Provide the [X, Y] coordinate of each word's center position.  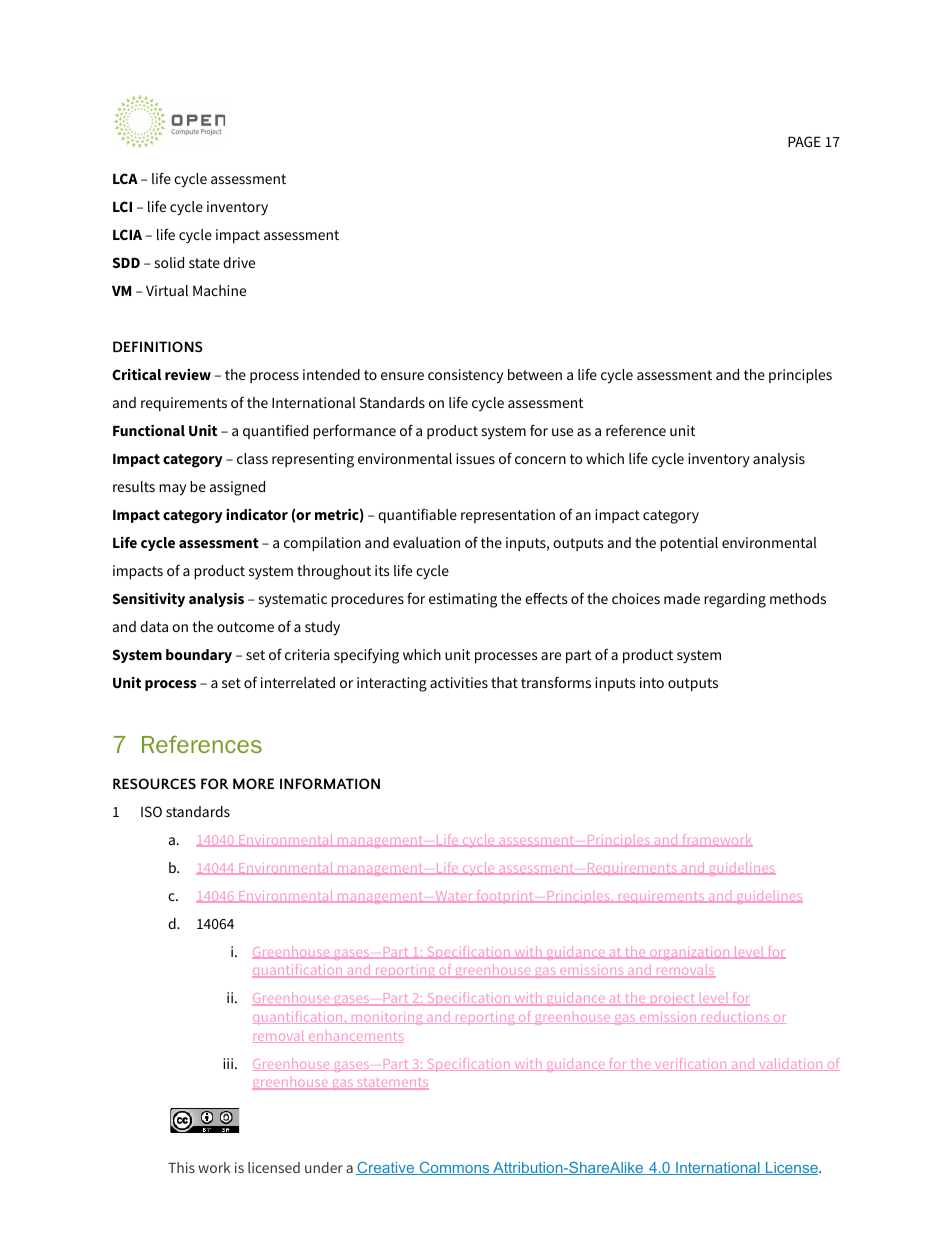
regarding [735, 600]
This [181, 1167]
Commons [454, 1168]
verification [690, 1064]
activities [459, 682]
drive [239, 262]
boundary [199, 656]
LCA [125, 178]
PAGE [804, 141]
